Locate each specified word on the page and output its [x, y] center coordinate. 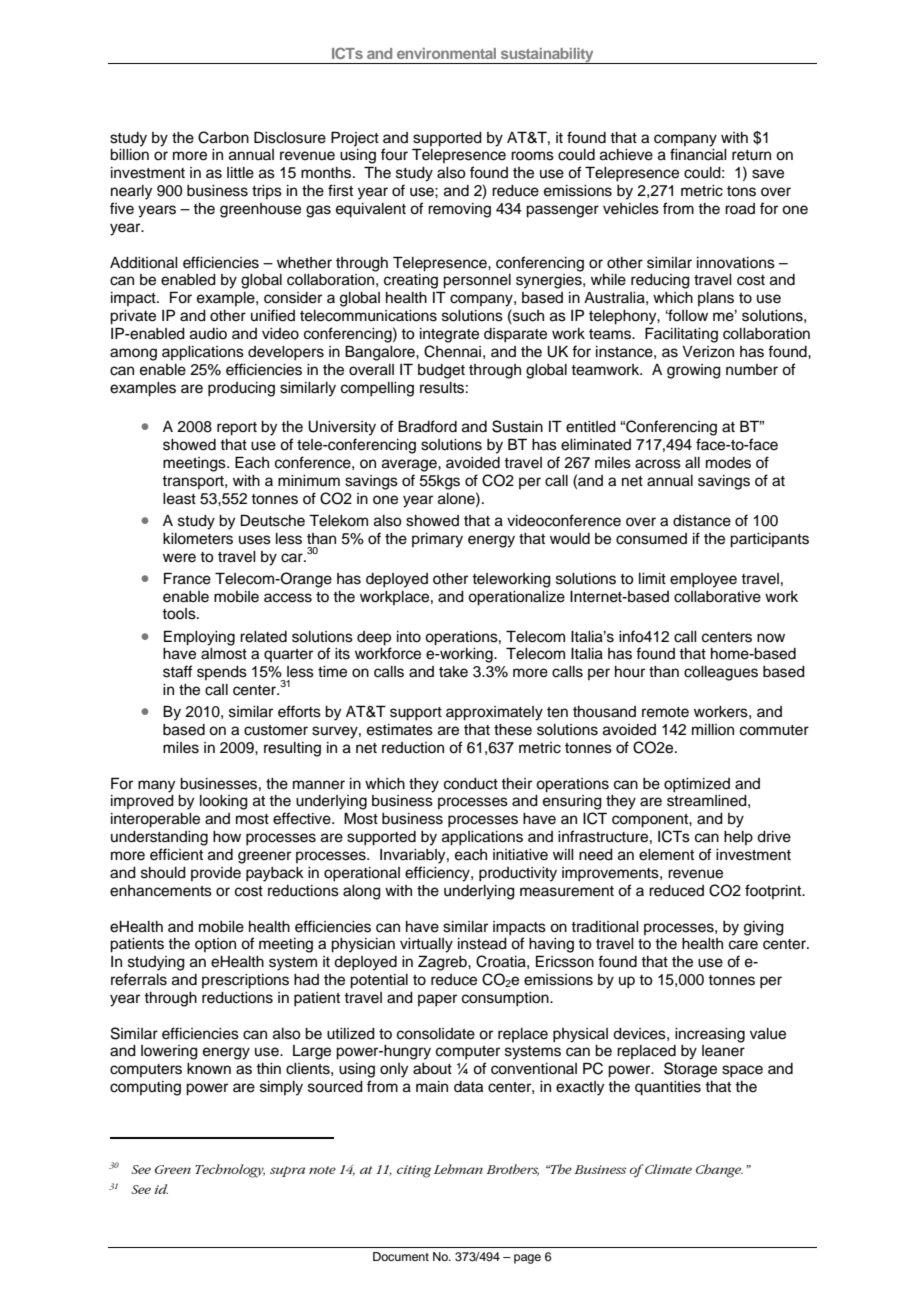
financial [698, 154]
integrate [449, 335]
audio [208, 334]
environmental [446, 53]
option [215, 945]
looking [224, 802]
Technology [230, 1171]
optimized [697, 785]
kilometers [198, 539]
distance [702, 521]
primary [437, 540]
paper [437, 1000]
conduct [471, 784]
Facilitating [681, 335]
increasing [710, 1035]
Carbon [223, 137]
